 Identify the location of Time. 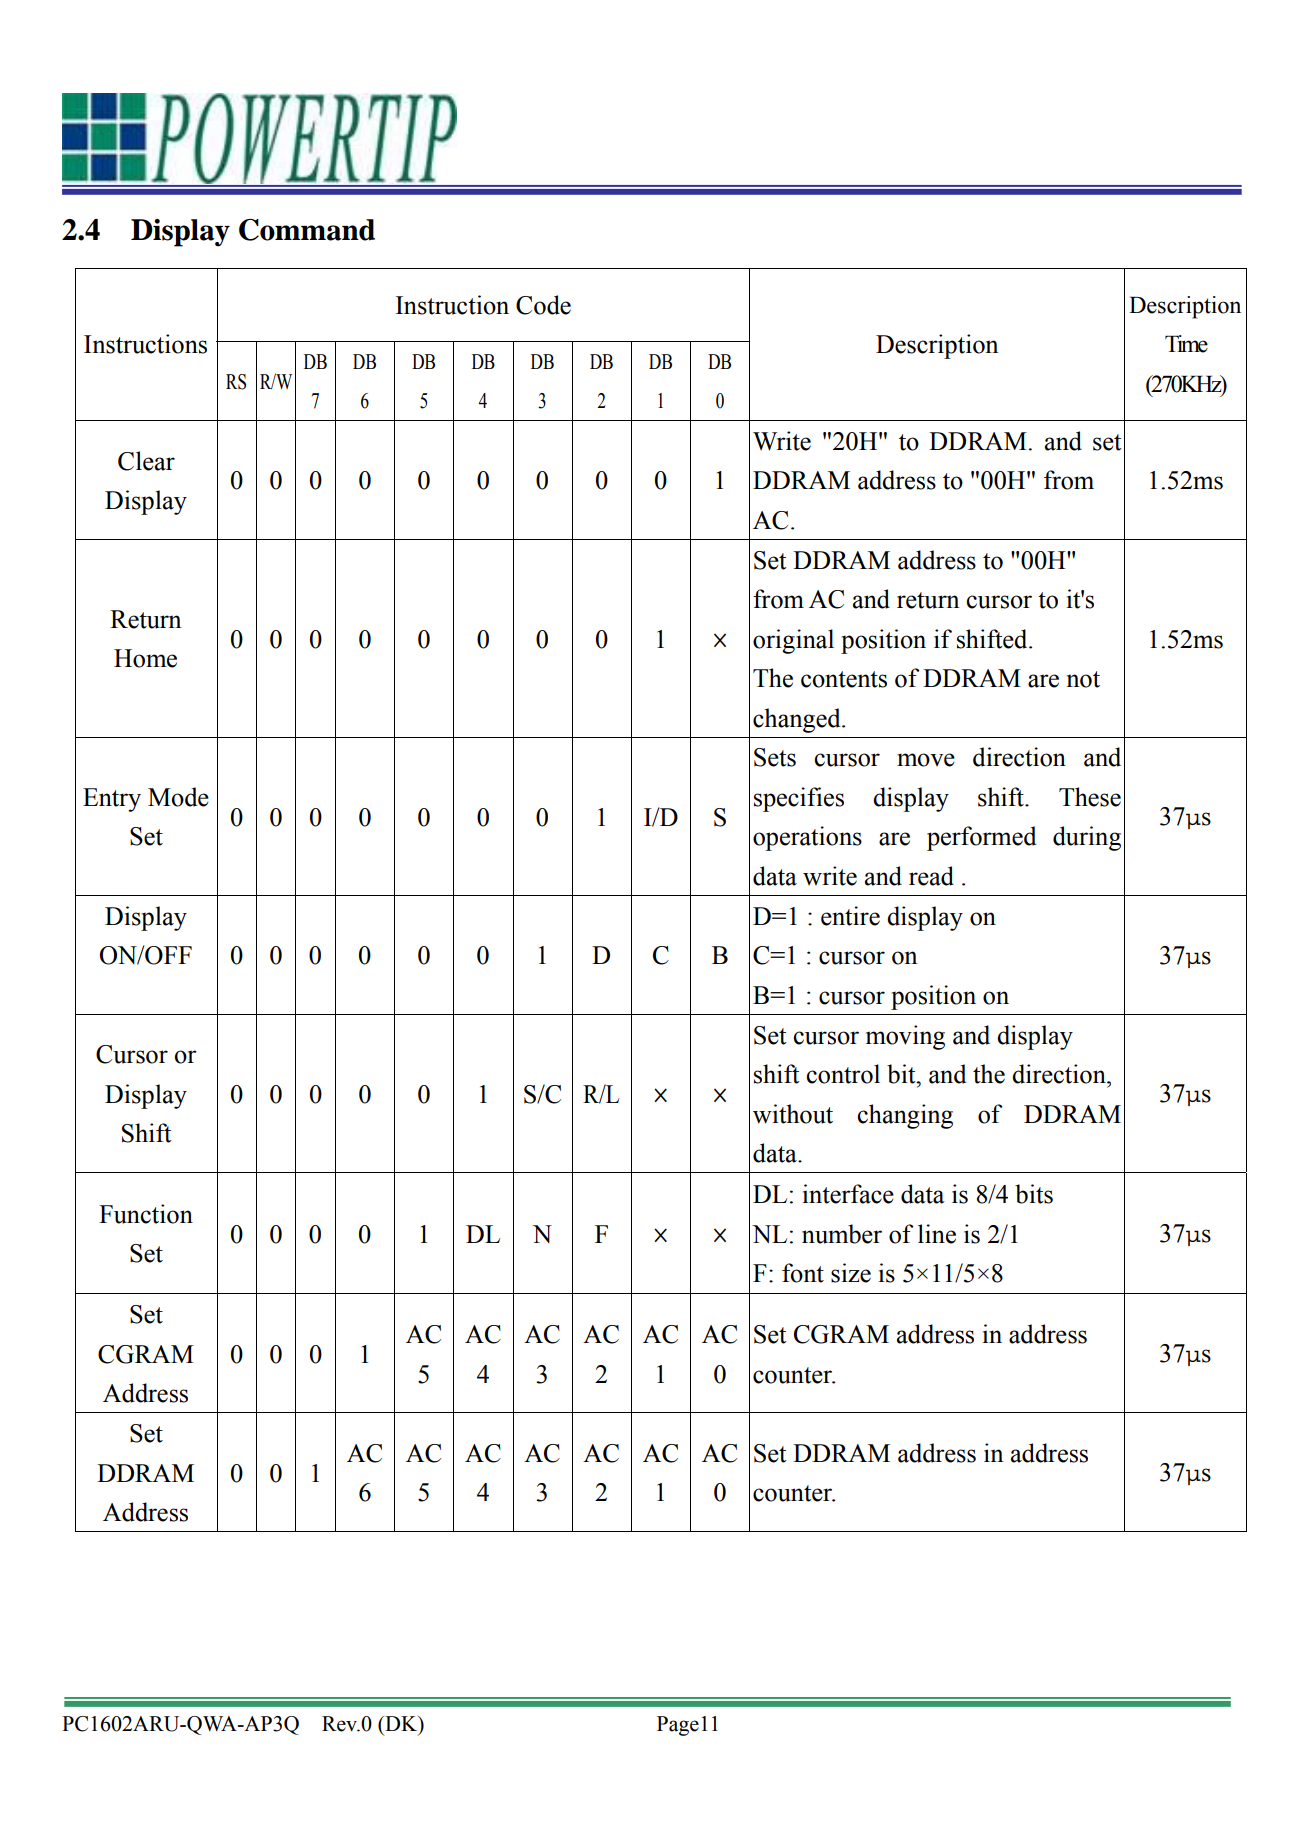
(1186, 344).
